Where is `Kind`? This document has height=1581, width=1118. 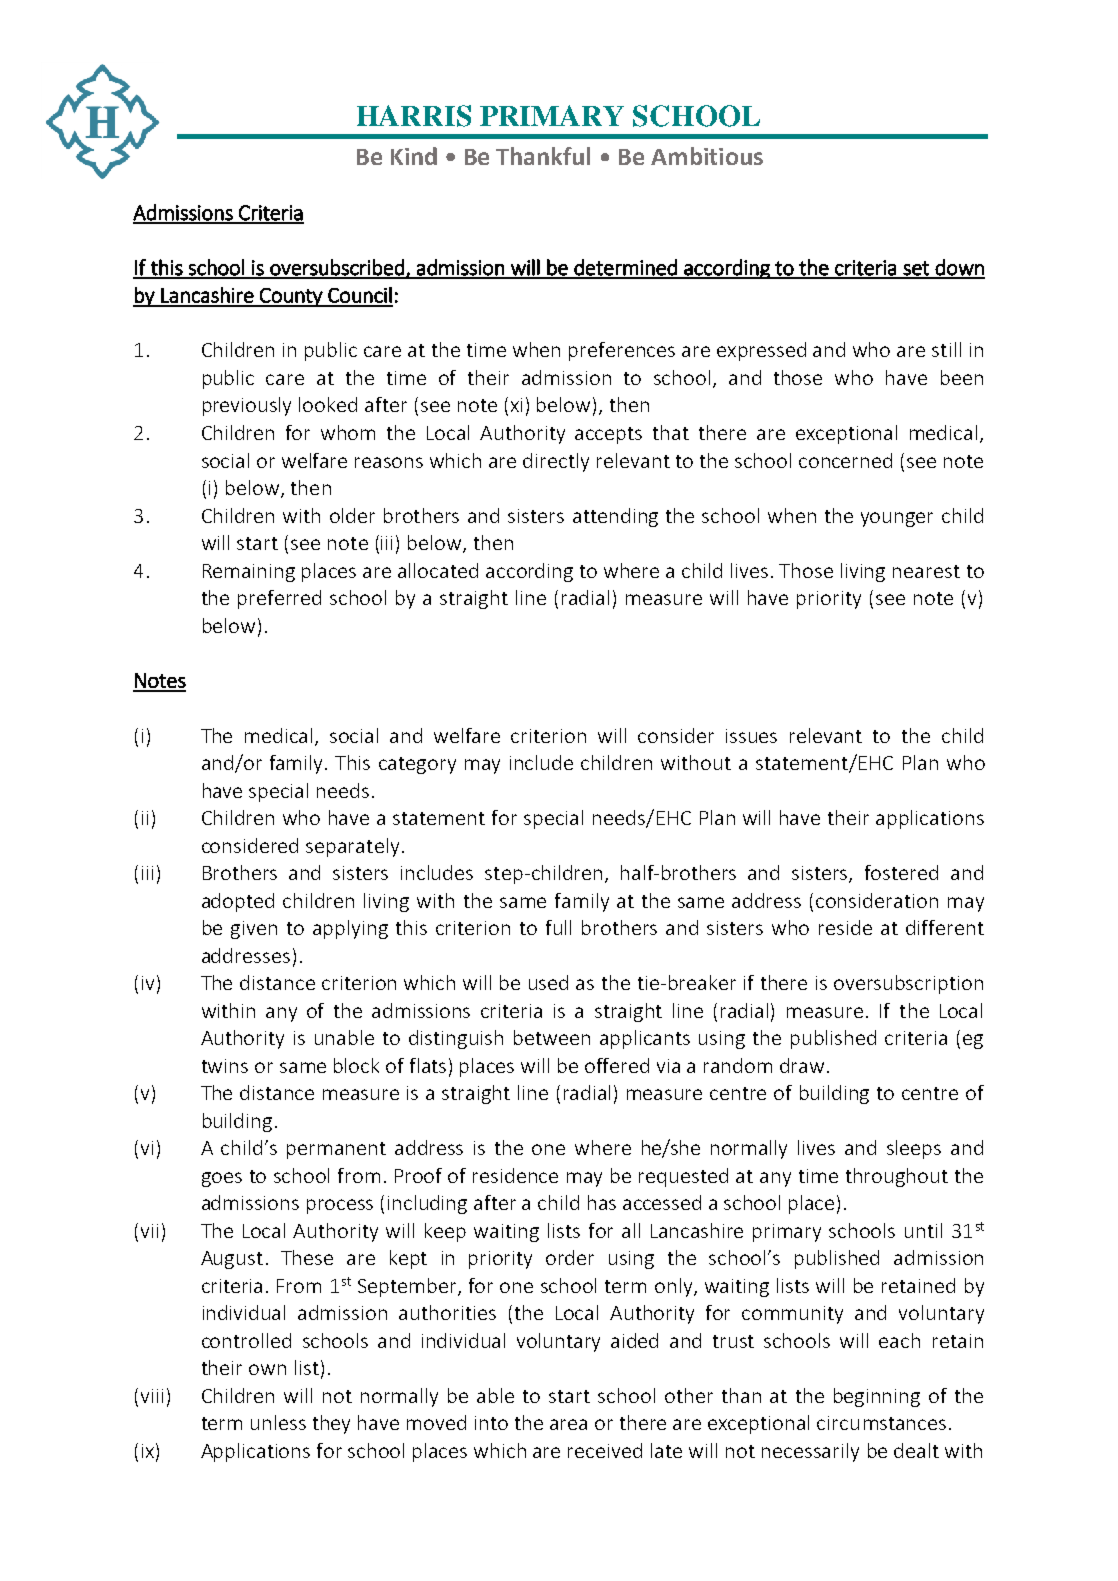
Kind is located at coordinates (414, 156).
